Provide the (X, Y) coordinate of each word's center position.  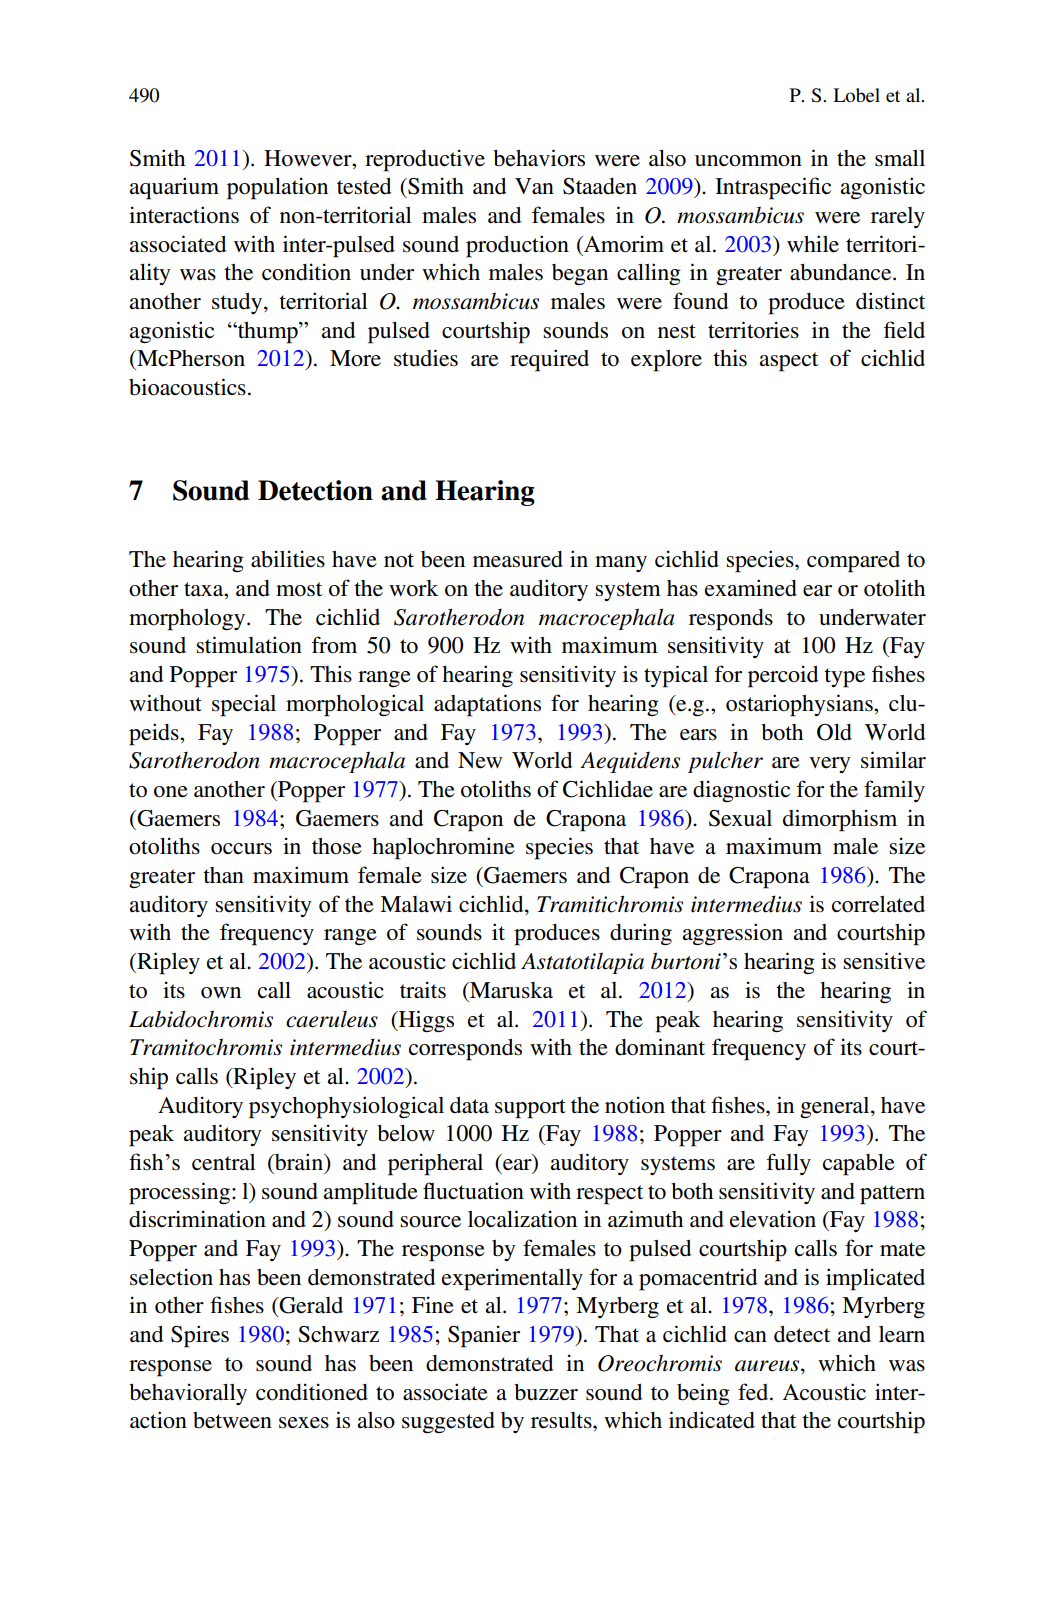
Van (534, 186)
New (480, 760)
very (830, 765)
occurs (241, 849)
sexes (304, 1423)
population (277, 188)
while (813, 244)
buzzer (546, 1392)
